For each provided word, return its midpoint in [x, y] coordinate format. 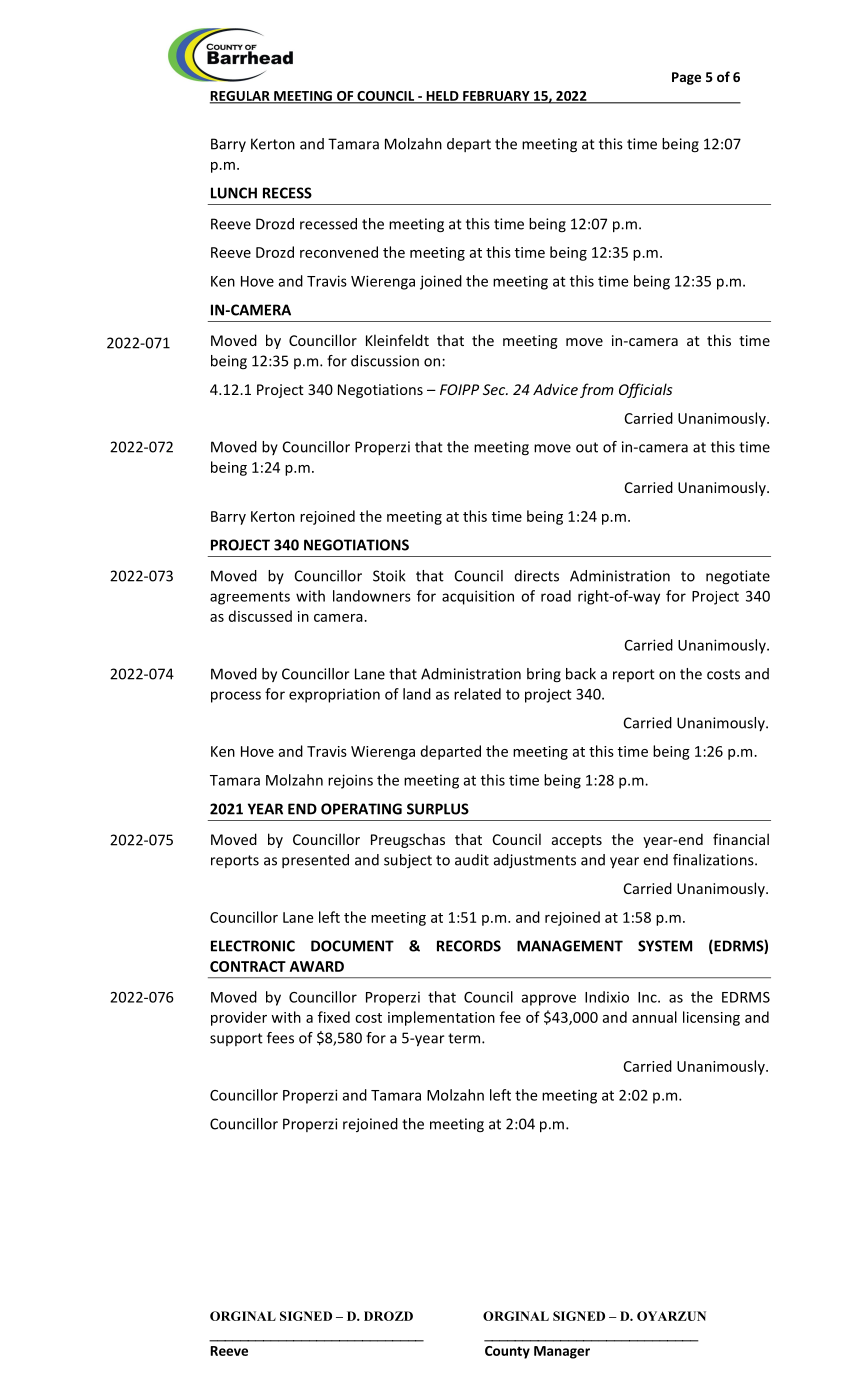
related [477, 694]
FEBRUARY [496, 97]
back [581, 674]
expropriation [334, 695]
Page [686, 78]
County [507, 1352]
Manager [562, 1352]
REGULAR [241, 97]
